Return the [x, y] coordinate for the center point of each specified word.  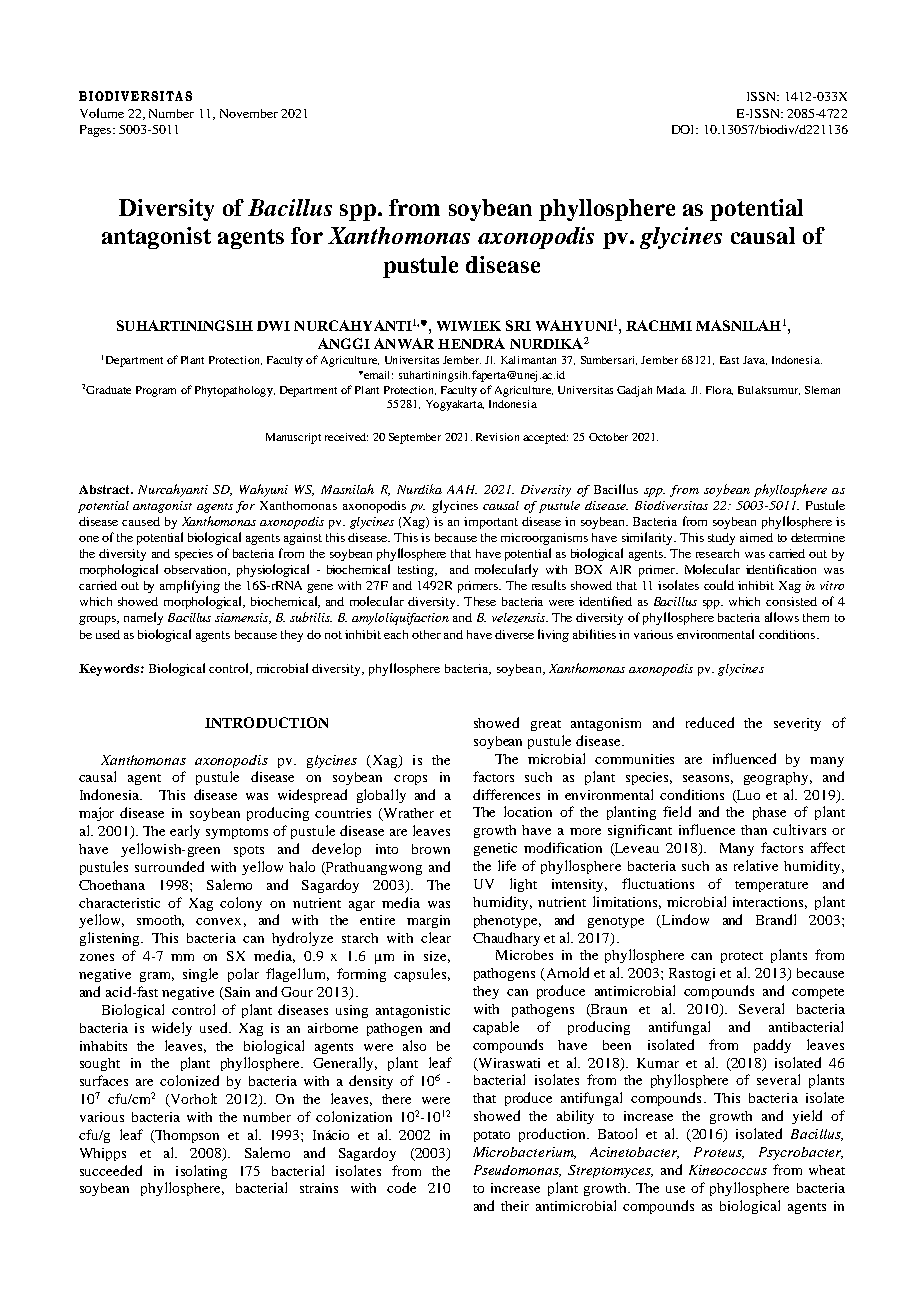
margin [428, 921]
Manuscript [293, 438]
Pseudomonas [517, 1171]
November [249, 113]
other [426, 634]
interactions [770, 903]
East [729, 360]
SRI [518, 325]
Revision [497, 437]
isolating [201, 1172]
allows [782, 617]
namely [143, 618]
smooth [160, 921]
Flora [719, 390]
